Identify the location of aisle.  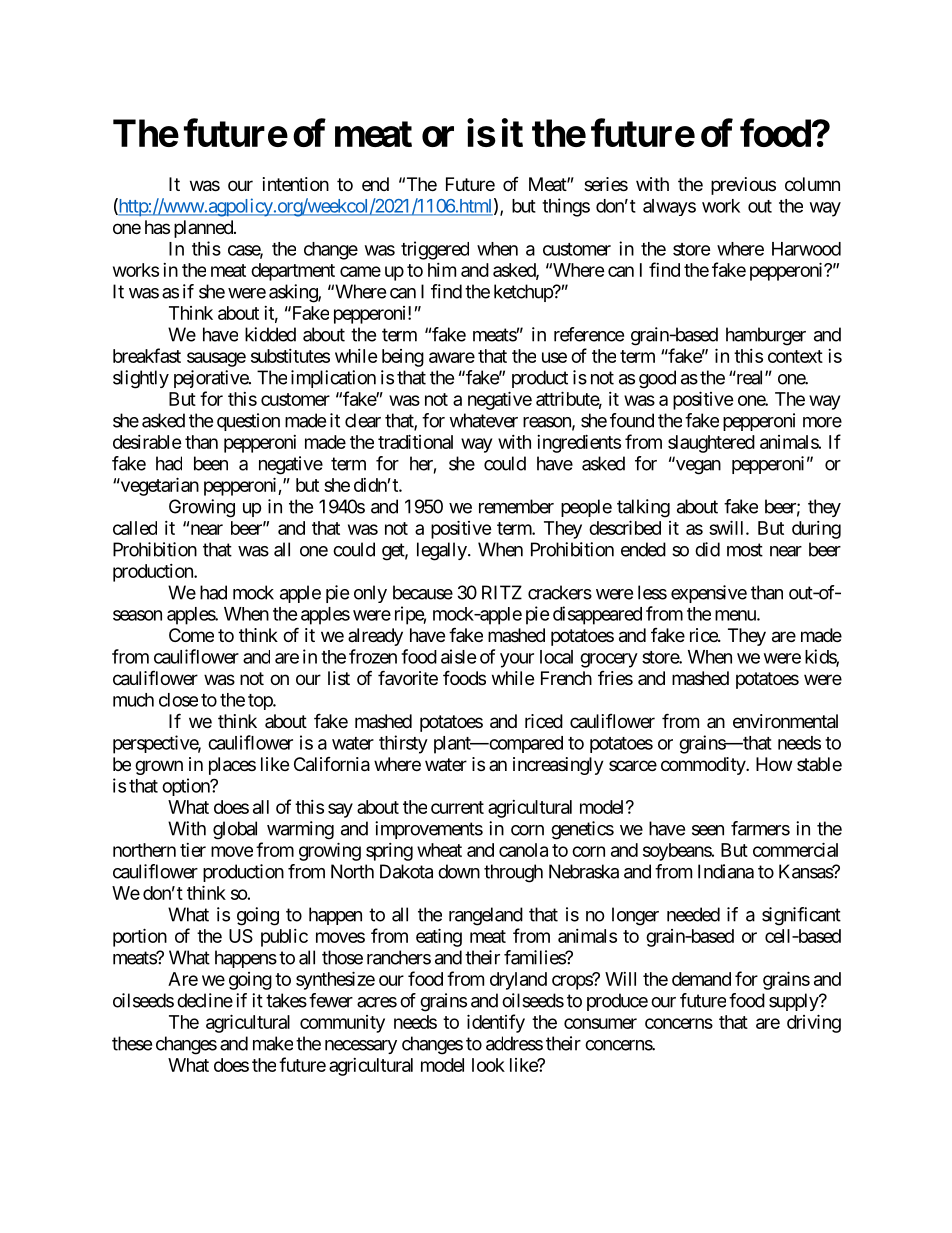
(459, 656).
